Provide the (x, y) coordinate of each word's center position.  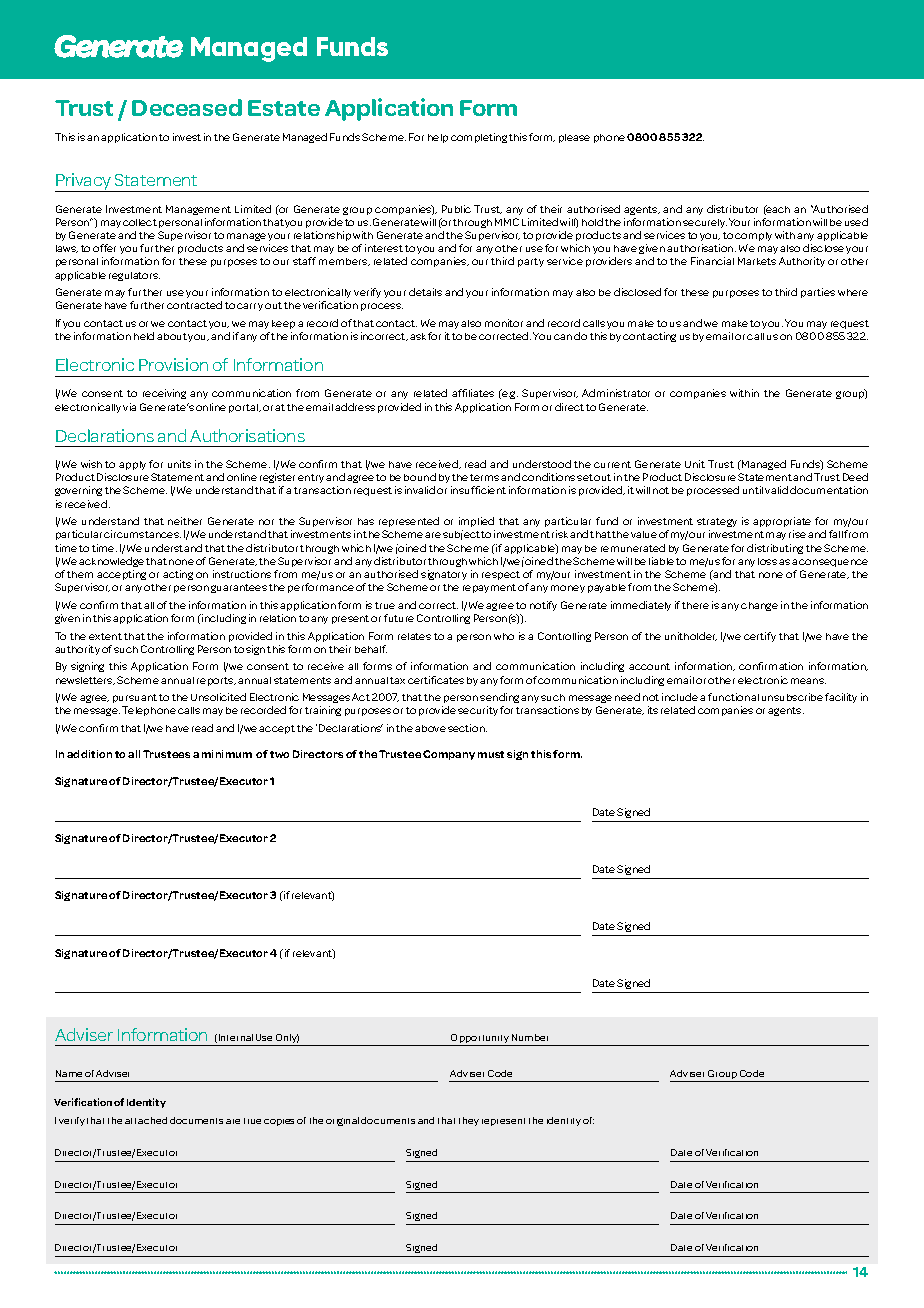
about (172, 336)
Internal (236, 1037)
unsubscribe (792, 697)
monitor (504, 323)
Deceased (187, 107)
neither (185, 521)
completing (479, 138)
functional (733, 697)
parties (818, 293)
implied (476, 522)
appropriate (782, 522)
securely (705, 223)
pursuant (135, 698)
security (478, 711)
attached (146, 1120)
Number (530, 1037)
